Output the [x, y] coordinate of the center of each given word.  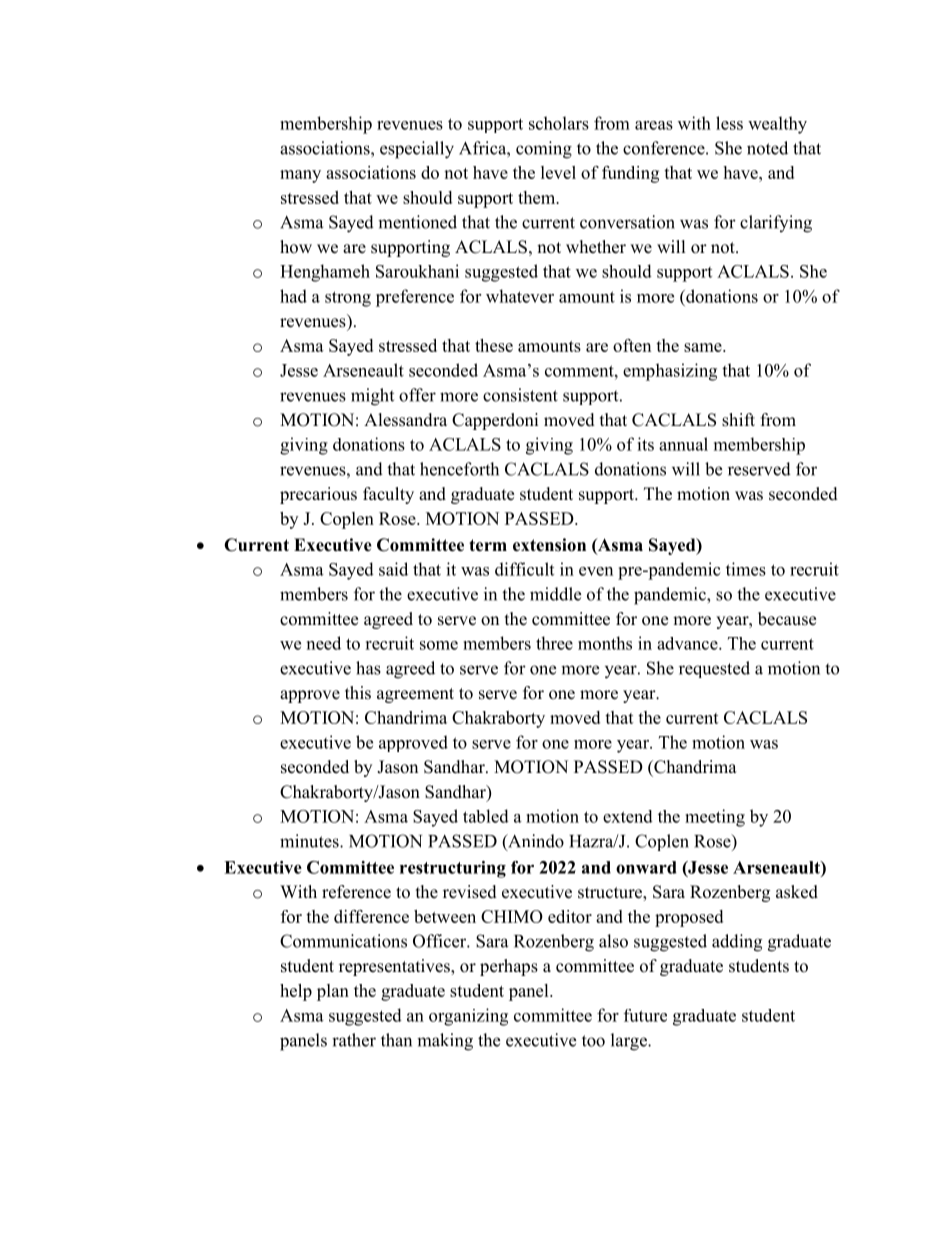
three [554, 643]
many [300, 176]
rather [354, 1040]
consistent [520, 395]
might [372, 397]
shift [738, 420]
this [358, 693]
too [593, 1041]
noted [767, 148]
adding [737, 943]
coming [544, 150]
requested [714, 669]
